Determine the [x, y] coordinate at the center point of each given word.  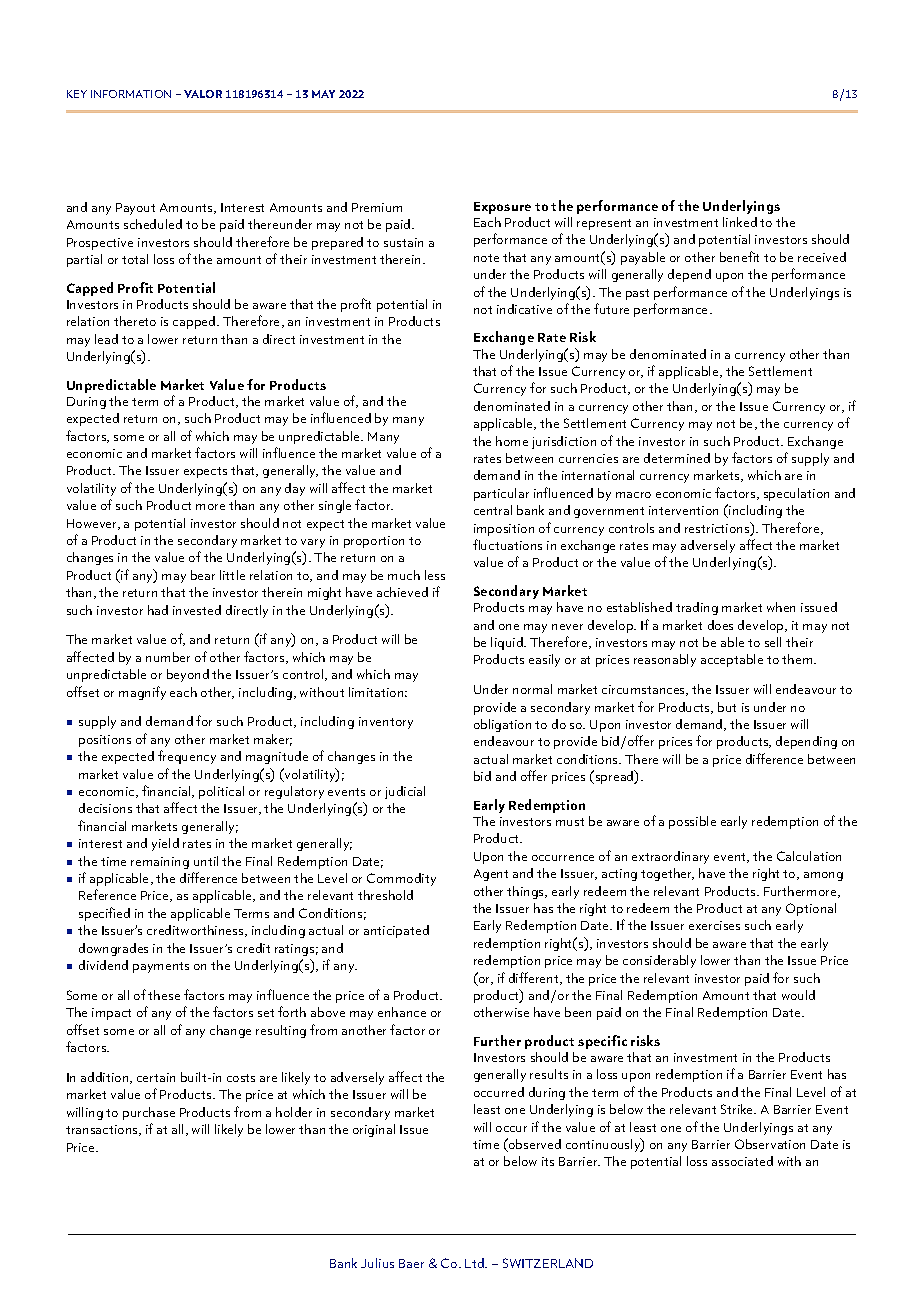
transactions [103, 1130]
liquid [508, 643]
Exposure [502, 208]
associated [742, 1161]
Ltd [475, 1263]
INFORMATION [131, 94]
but [727, 707]
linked [740, 222]
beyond [188, 675]
